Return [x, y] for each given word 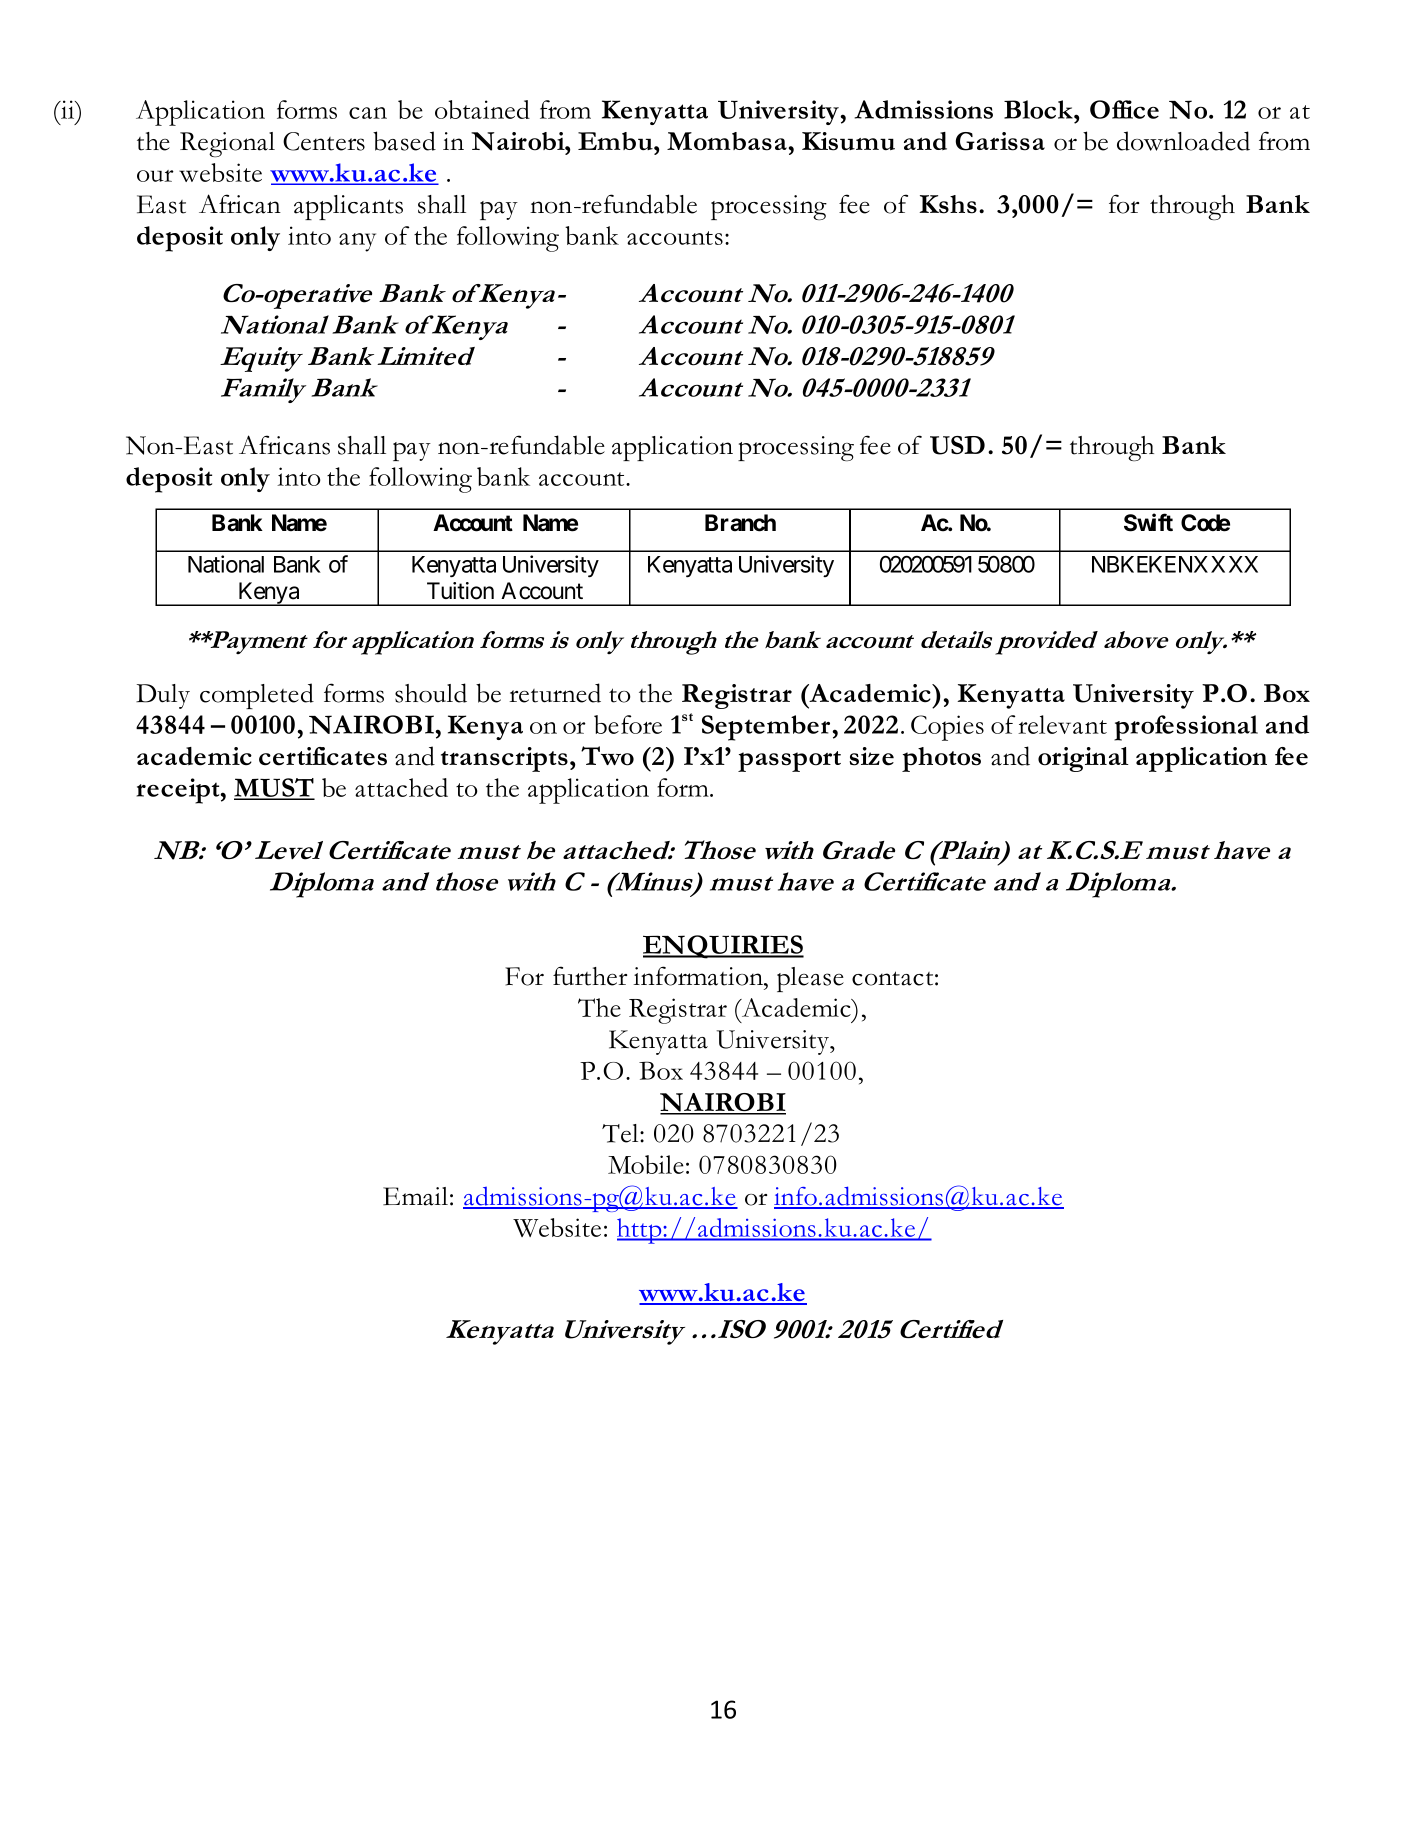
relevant [1062, 724]
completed [257, 696]
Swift [1148, 522]
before [628, 724]
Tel [621, 1133]
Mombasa [727, 141]
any [357, 242]
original [1083, 759]
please [810, 979]
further [590, 976]
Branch [740, 523]
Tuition [460, 591]
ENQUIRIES [723, 947]
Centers [324, 141]
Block [1039, 109]
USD [957, 445]
